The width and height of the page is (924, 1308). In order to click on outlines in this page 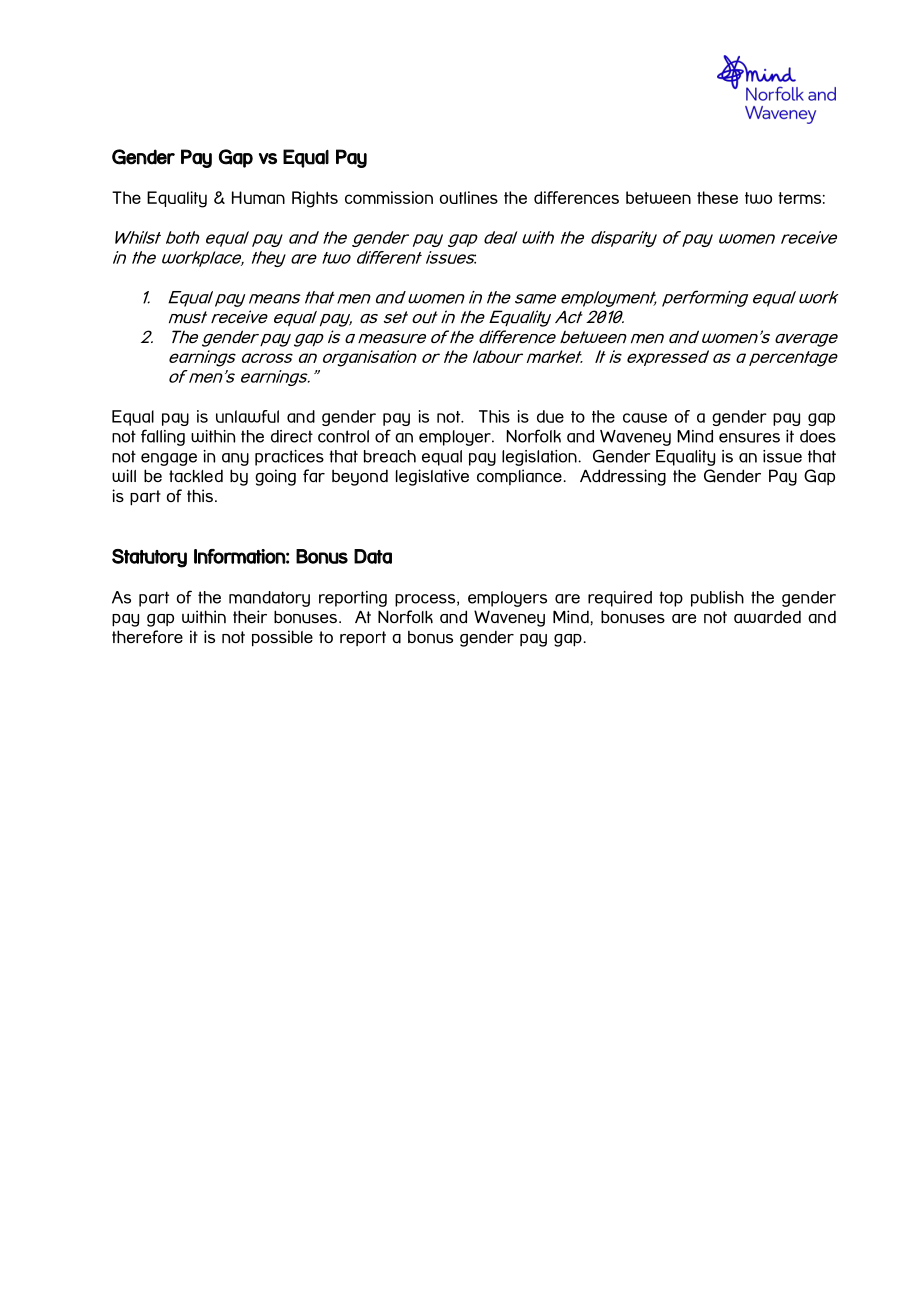, I will do `click(469, 197)`.
